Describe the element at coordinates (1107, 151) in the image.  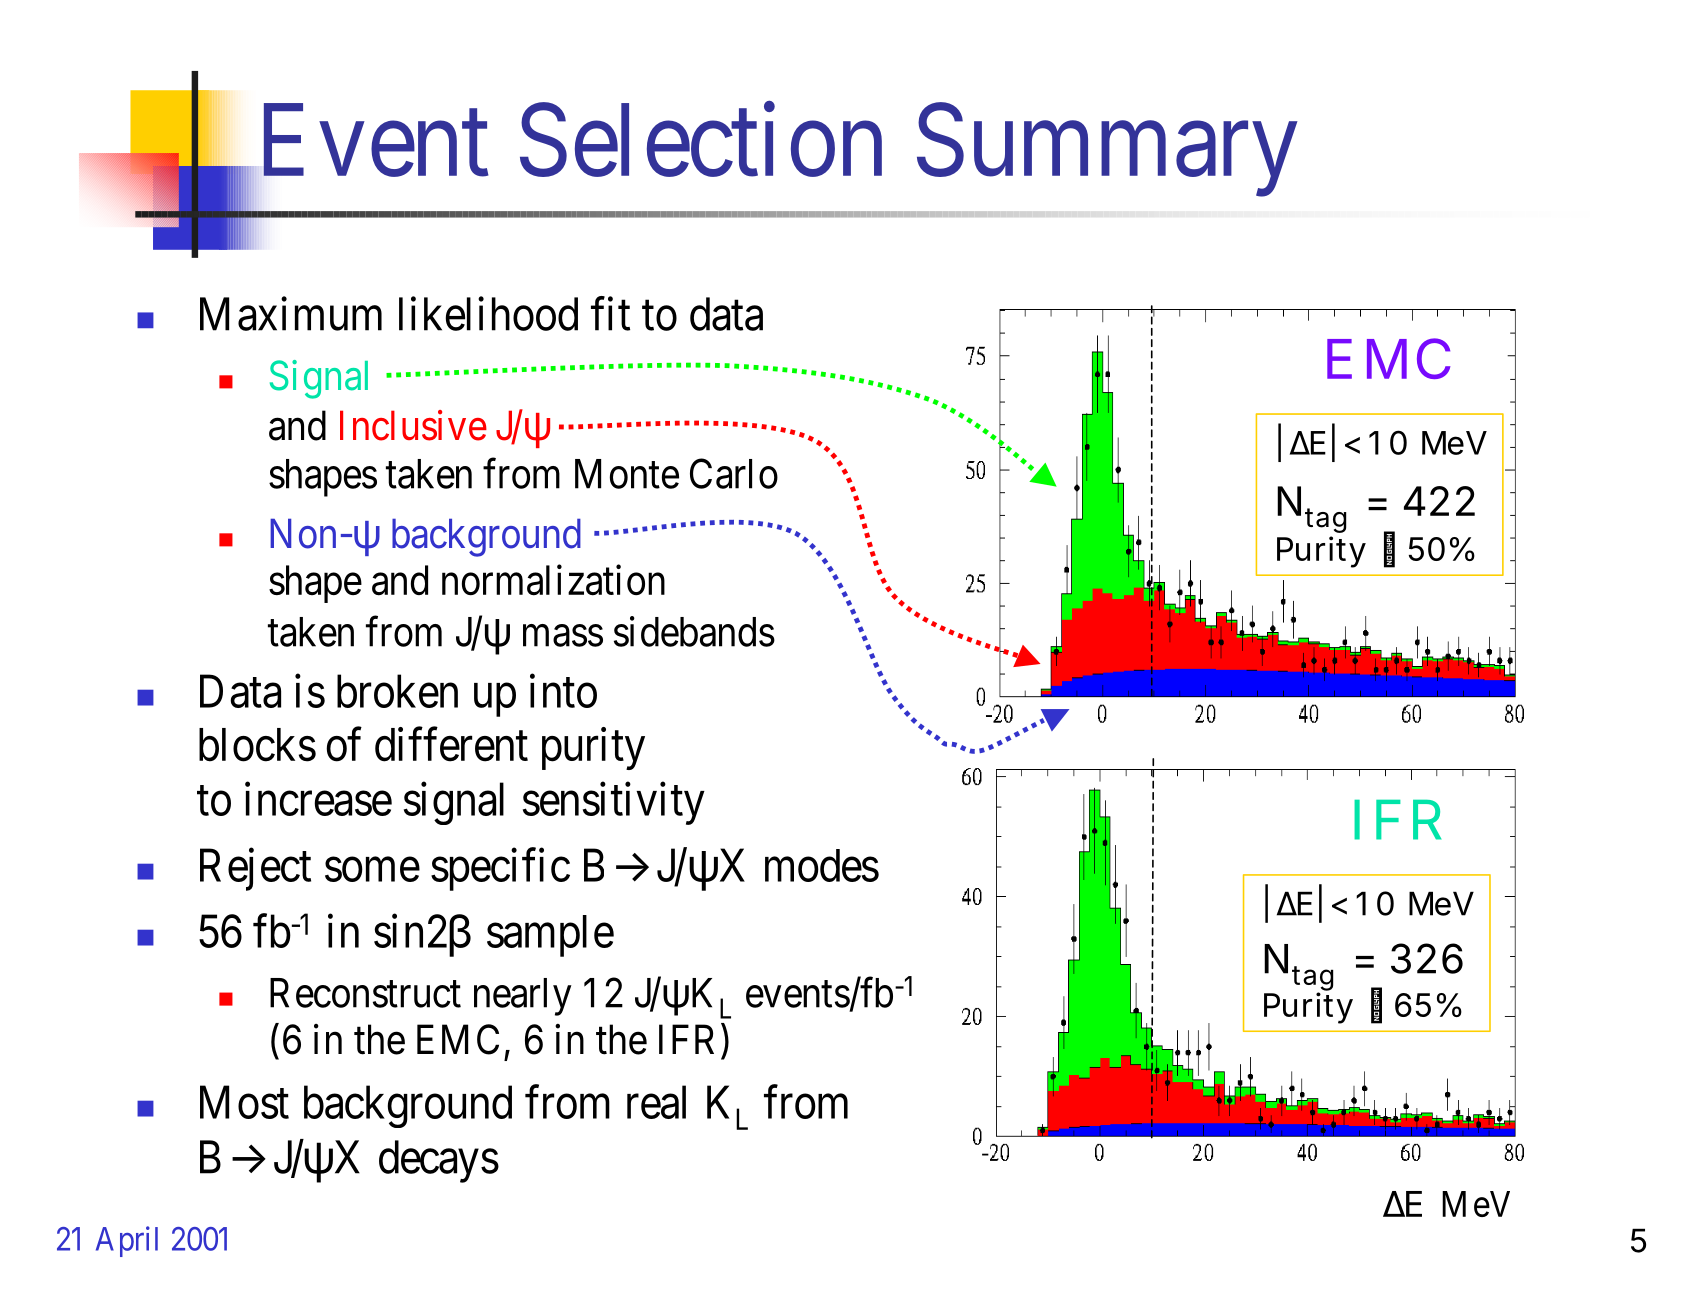
I see `Summary` at that location.
